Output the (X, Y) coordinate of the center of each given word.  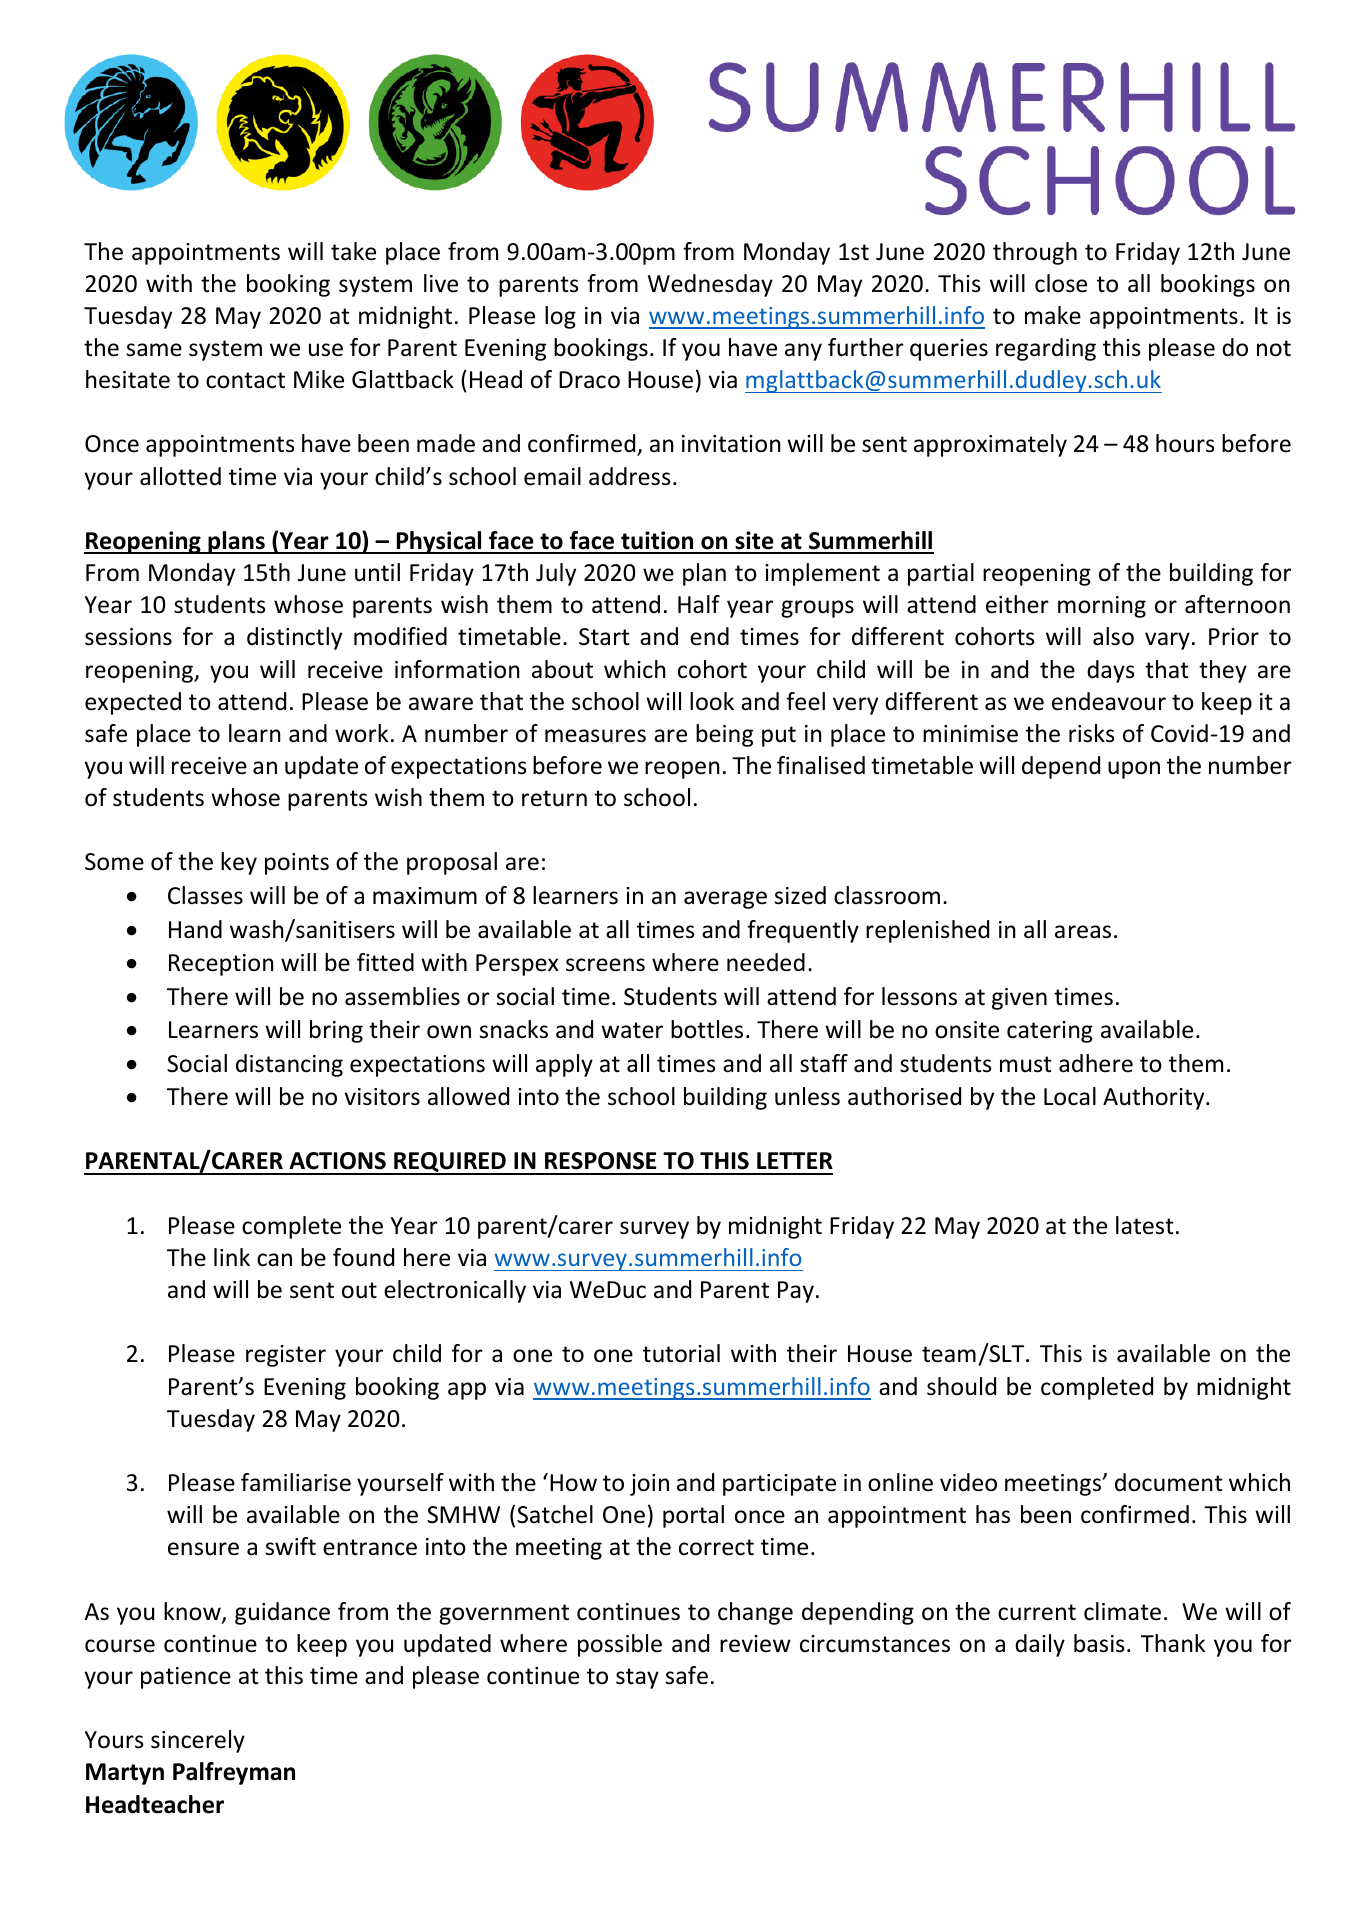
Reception (221, 965)
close (1061, 283)
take (353, 251)
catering (1050, 1032)
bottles (707, 1029)
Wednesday (710, 285)
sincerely (198, 1741)
